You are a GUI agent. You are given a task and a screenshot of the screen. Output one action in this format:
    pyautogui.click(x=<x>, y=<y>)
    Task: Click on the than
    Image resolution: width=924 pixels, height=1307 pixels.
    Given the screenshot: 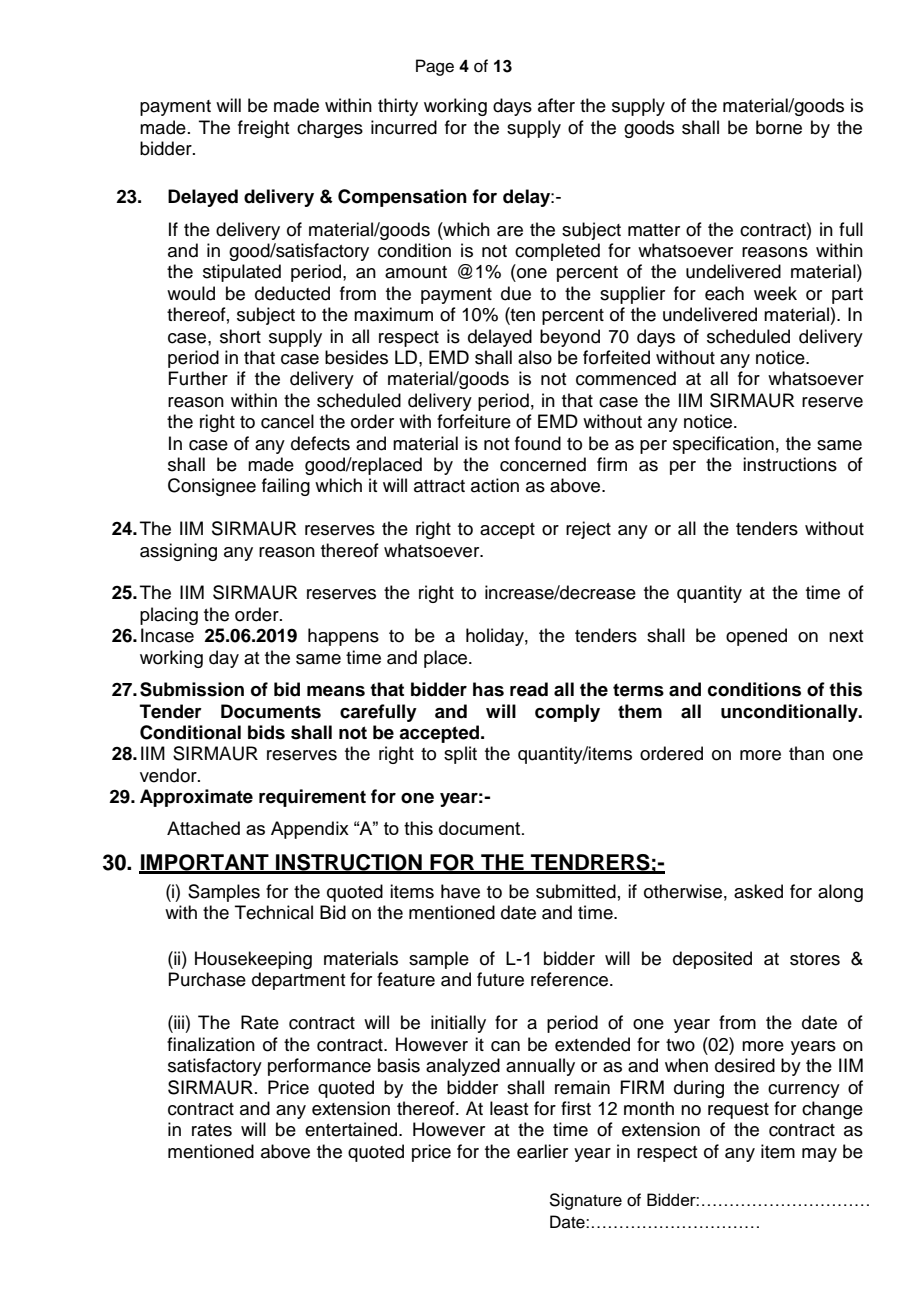 What is the action you would take?
    pyautogui.click(x=806, y=753)
